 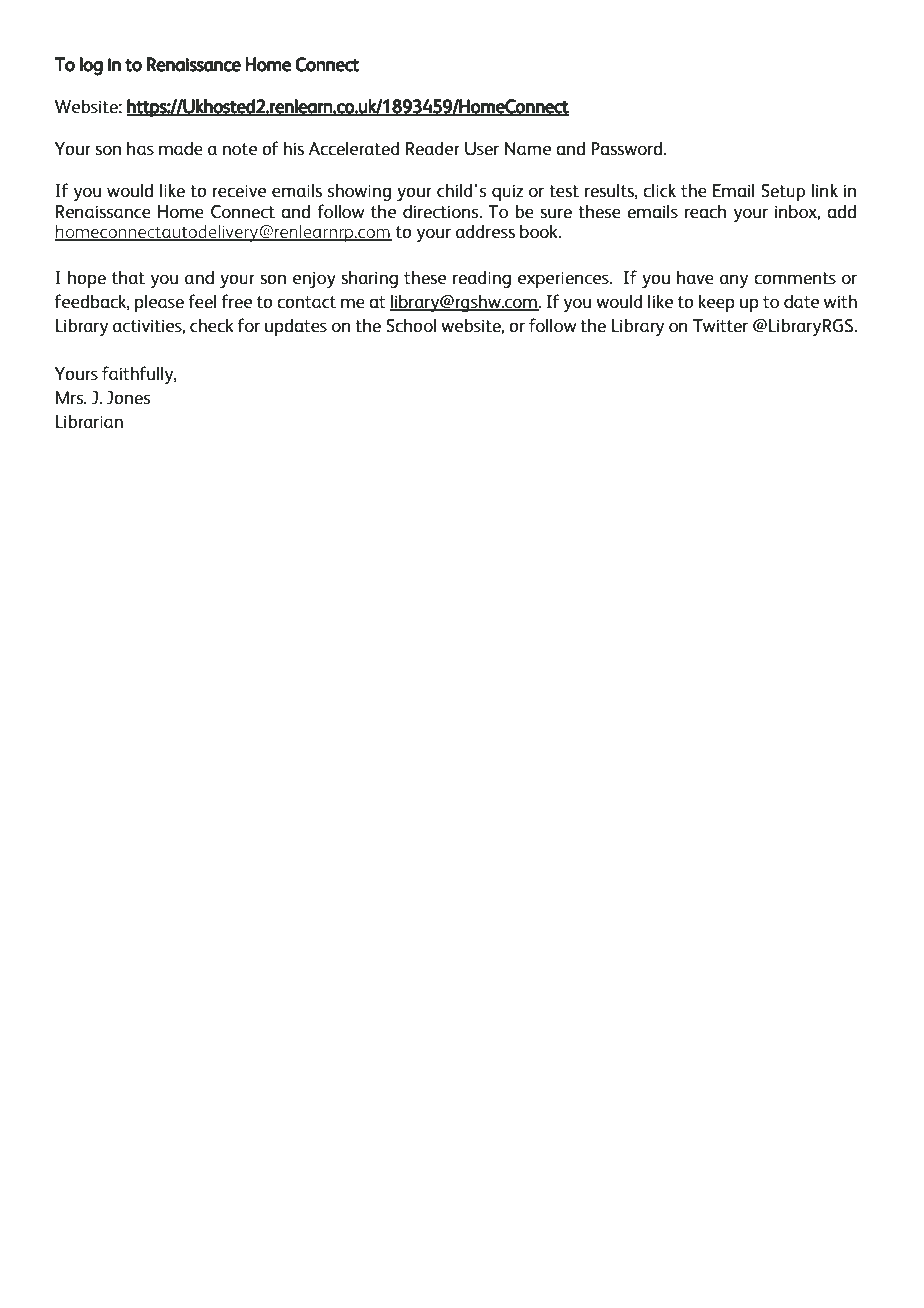 I want to click on Twitter, so click(x=720, y=325).
